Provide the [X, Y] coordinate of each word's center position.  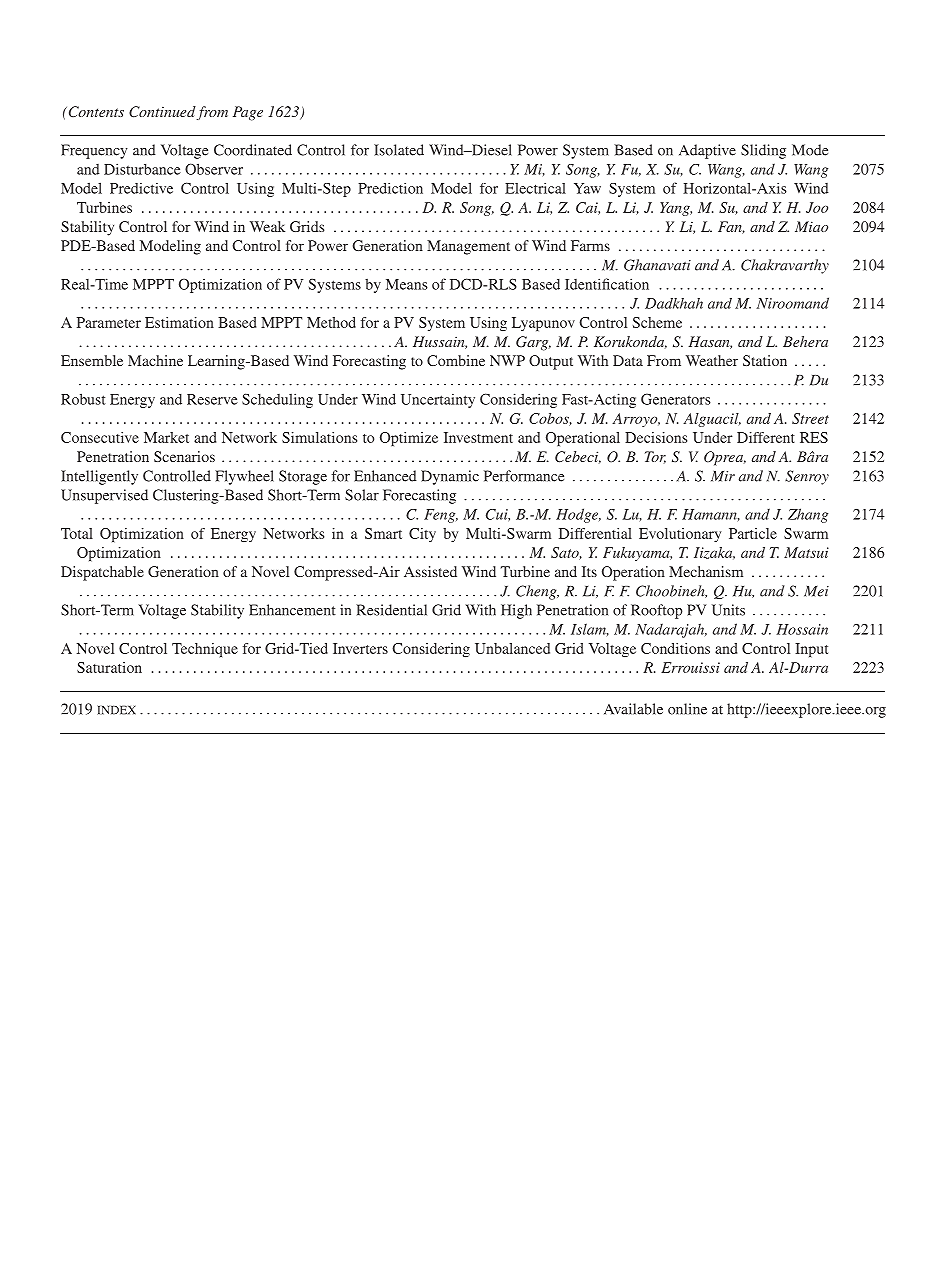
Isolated [399, 150]
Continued [162, 112]
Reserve [212, 399]
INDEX [116, 710]
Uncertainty [438, 400]
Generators [676, 399]
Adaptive [707, 151]
